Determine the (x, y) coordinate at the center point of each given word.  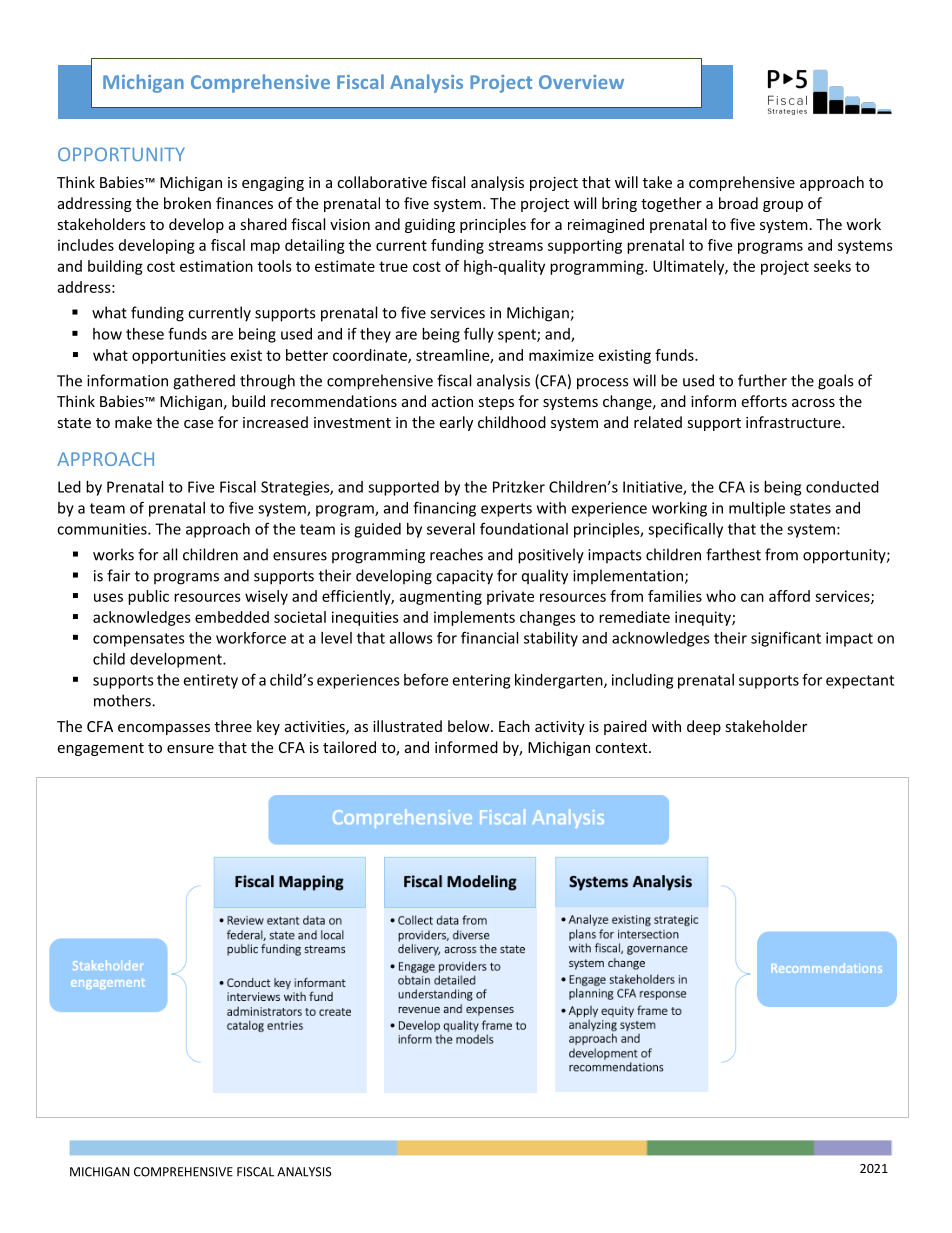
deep (704, 727)
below (470, 726)
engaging (273, 184)
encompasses (164, 729)
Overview (581, 82)
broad (738, 203)
